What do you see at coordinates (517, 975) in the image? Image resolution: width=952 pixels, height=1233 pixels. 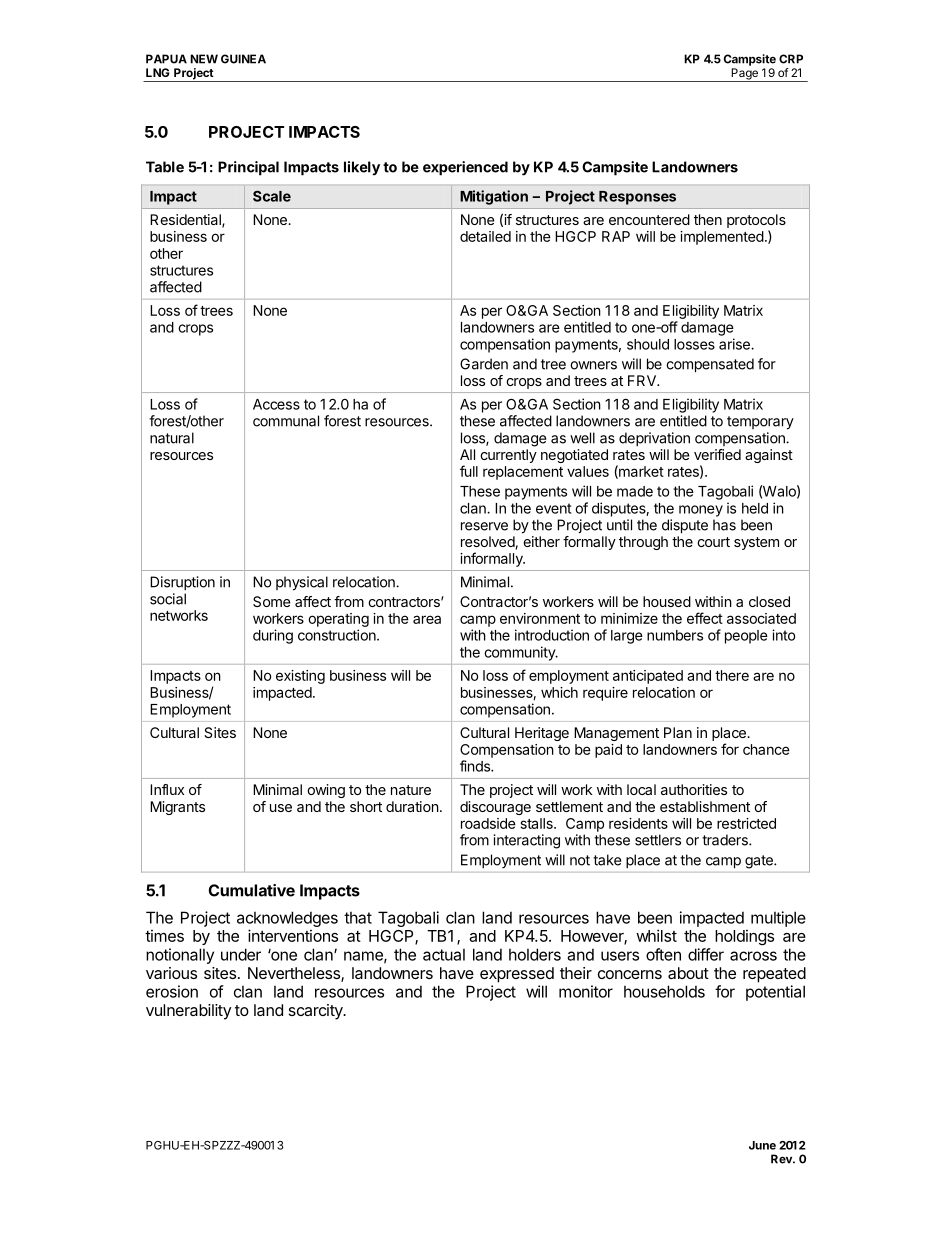 I see `expressed` at bounding box center [517, 975].
